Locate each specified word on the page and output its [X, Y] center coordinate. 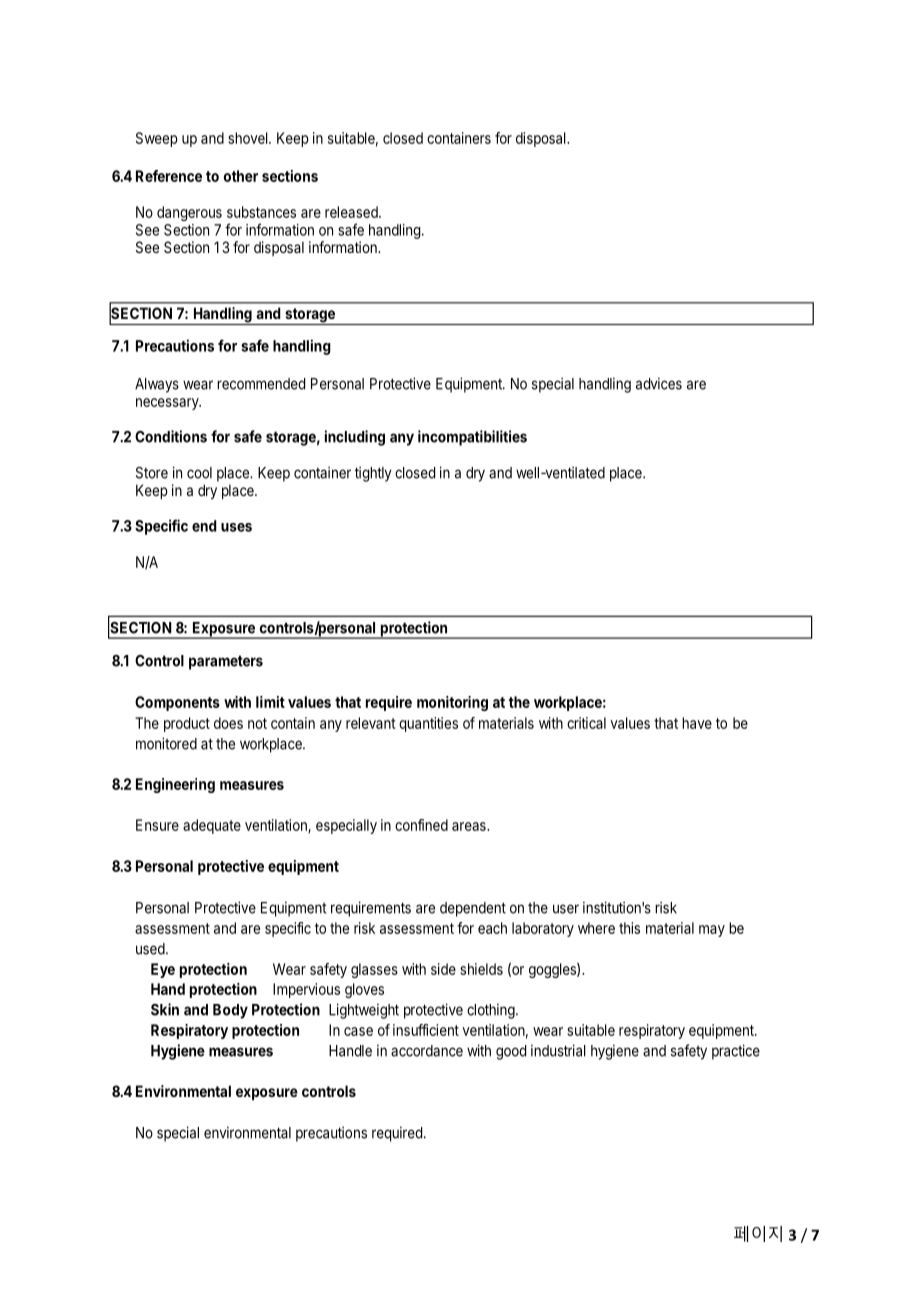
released [352, 212]
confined [421, 825]
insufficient [426, 1030]
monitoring [452, 703]
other [241, 176]
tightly [373, 474]
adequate [212, 826]
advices [659, 383]
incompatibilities [472, 438]
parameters [226, 662]
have [697, 723]
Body [230, 1011]
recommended [261, 384]
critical [586, 723]
